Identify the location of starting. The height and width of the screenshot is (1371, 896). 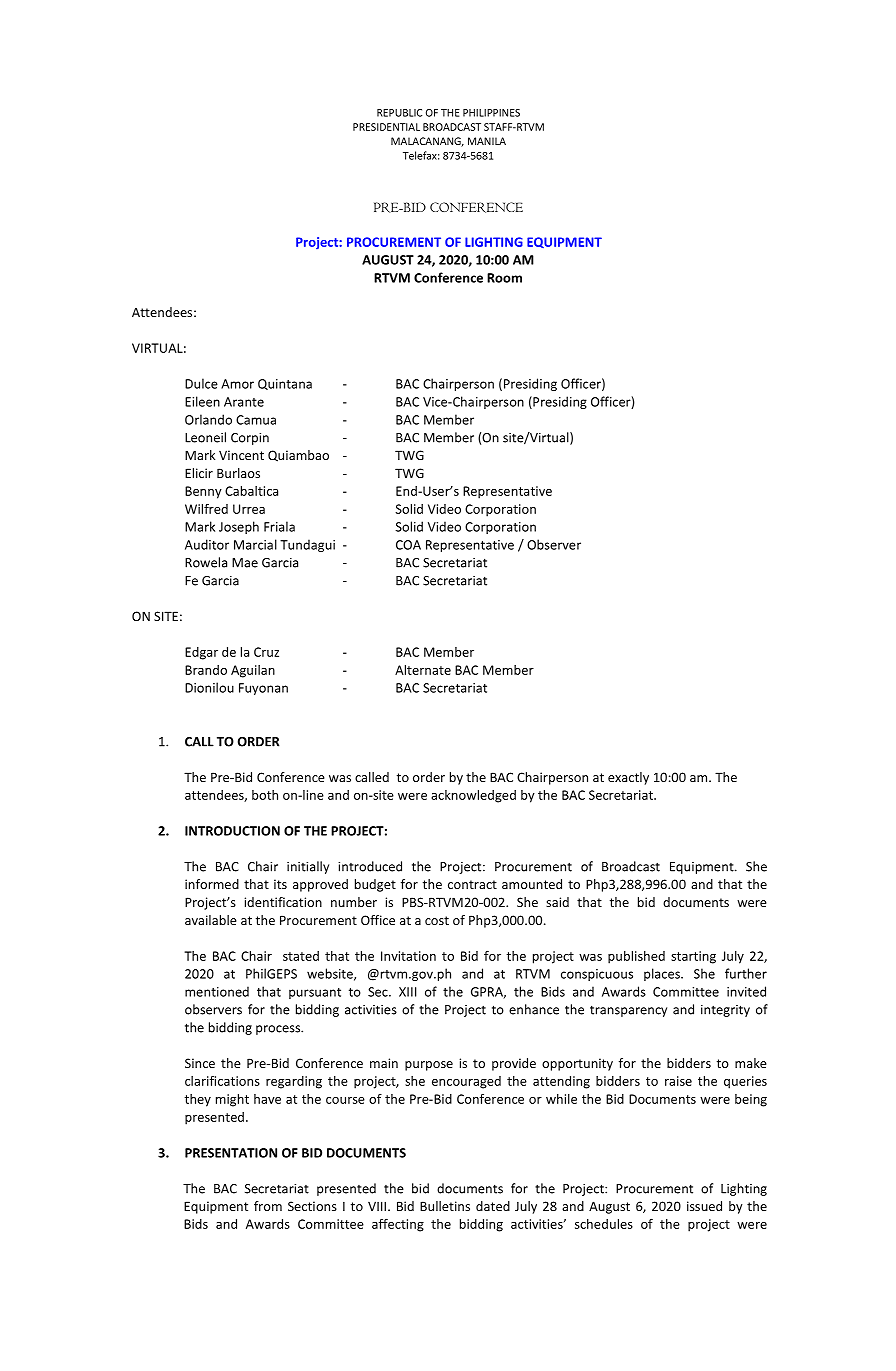
(693, 957).
